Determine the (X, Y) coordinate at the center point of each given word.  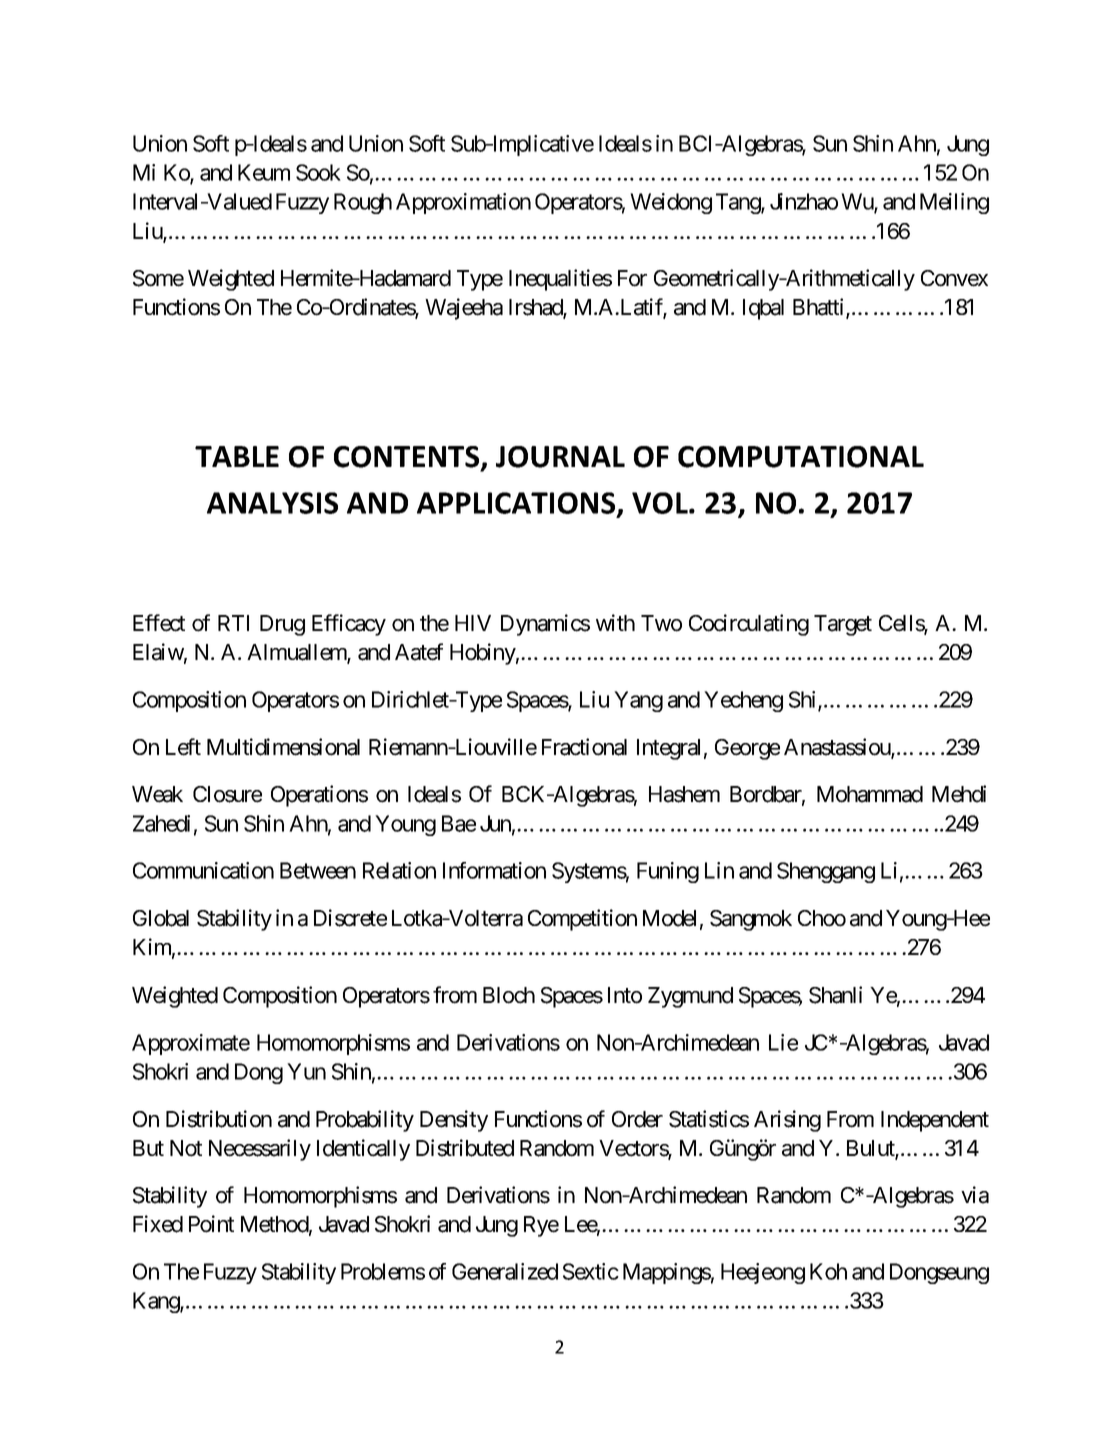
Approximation (463, 203)
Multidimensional (283, 747)
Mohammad (870, 794)
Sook (318, 172)
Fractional (584, 747)
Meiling (954, 203)
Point (211, 1224)
